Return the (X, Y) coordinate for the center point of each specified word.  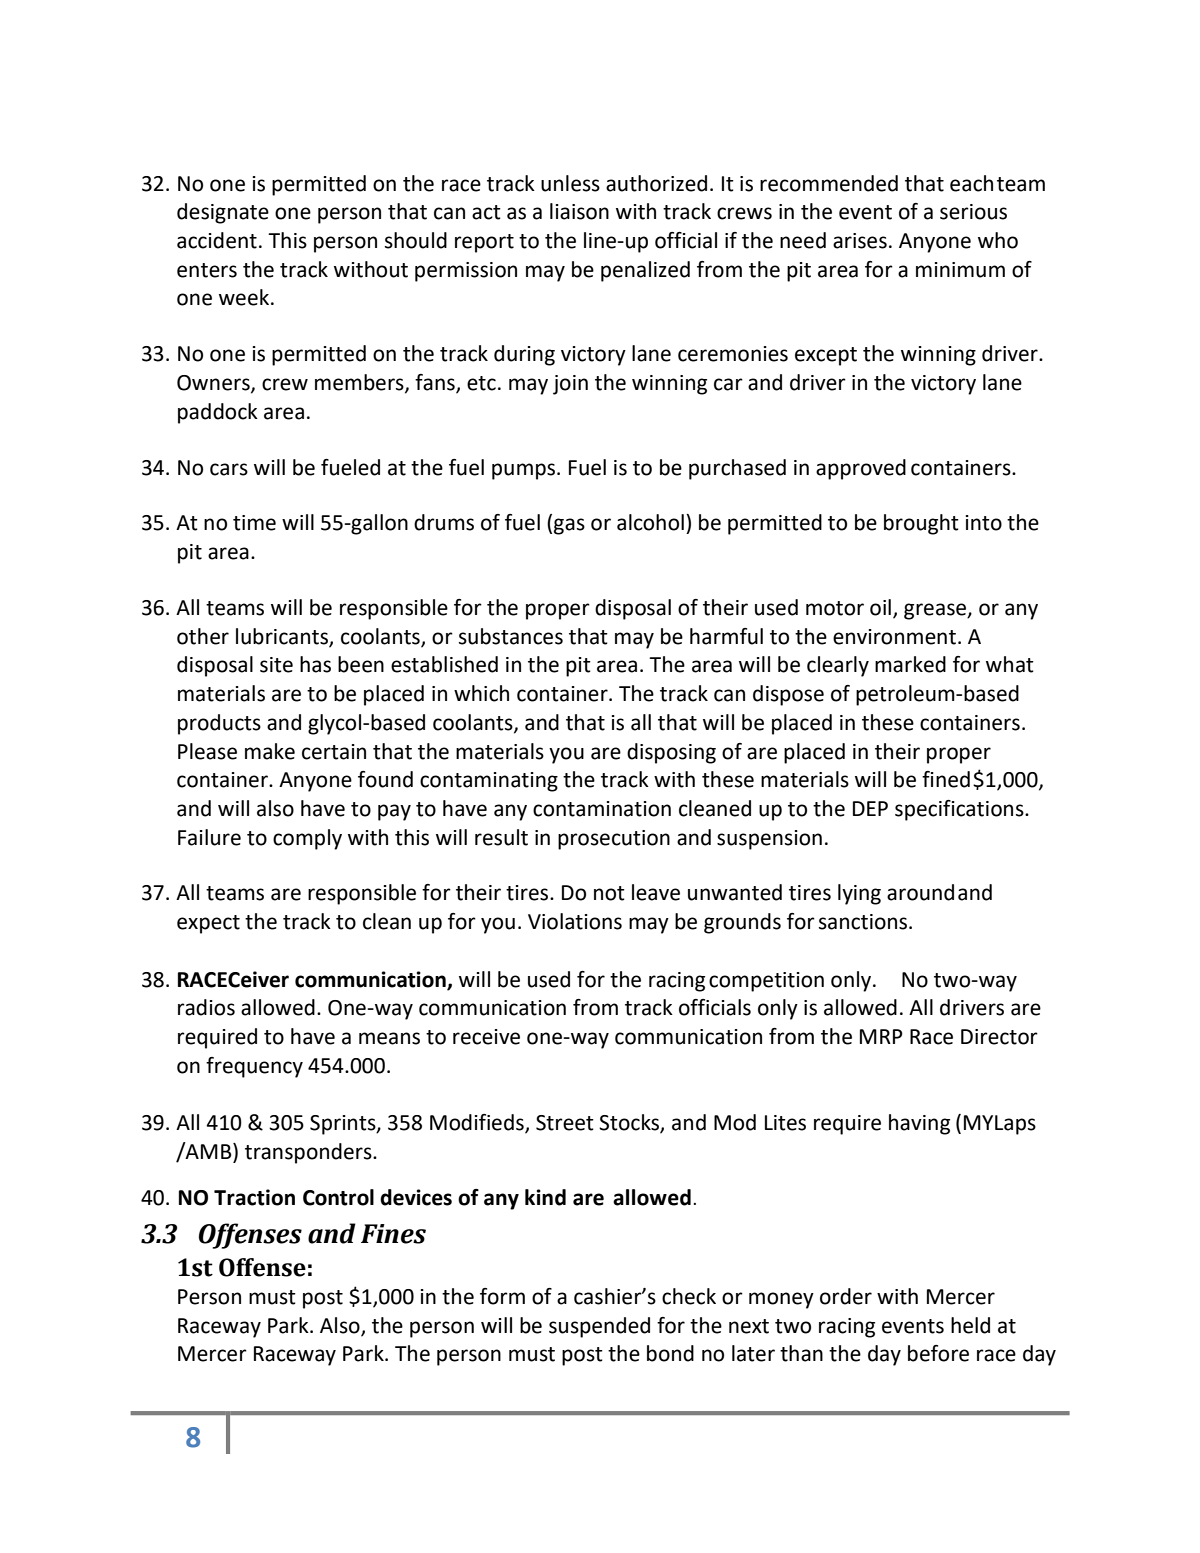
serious (973, 212)
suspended (599, 1327)
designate (223, 213)
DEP (870, 808)
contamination (602, 809)
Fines (393, 1234)
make (270, 751)
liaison (579, 211)
